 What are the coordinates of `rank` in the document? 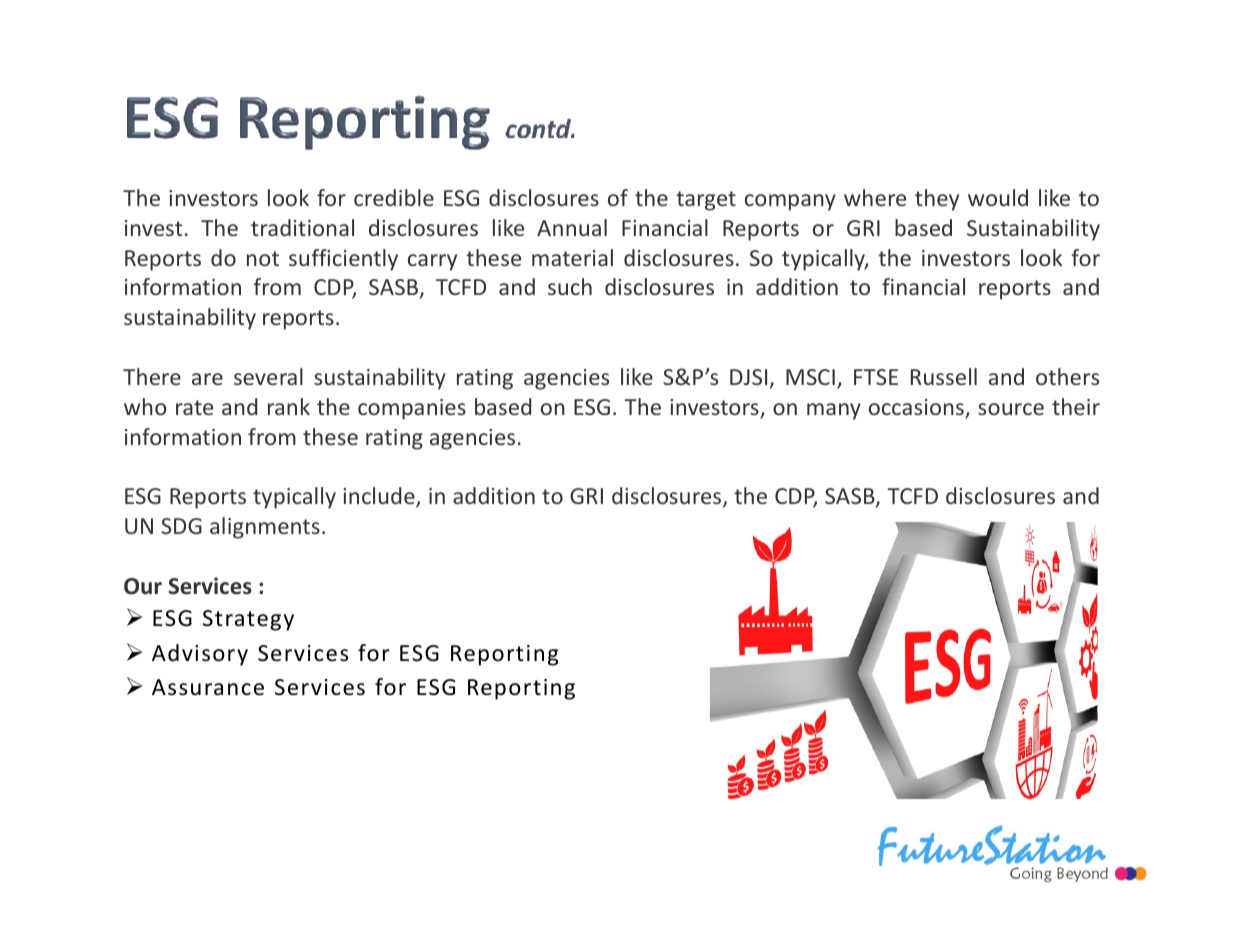 It's located at (289, 406).
